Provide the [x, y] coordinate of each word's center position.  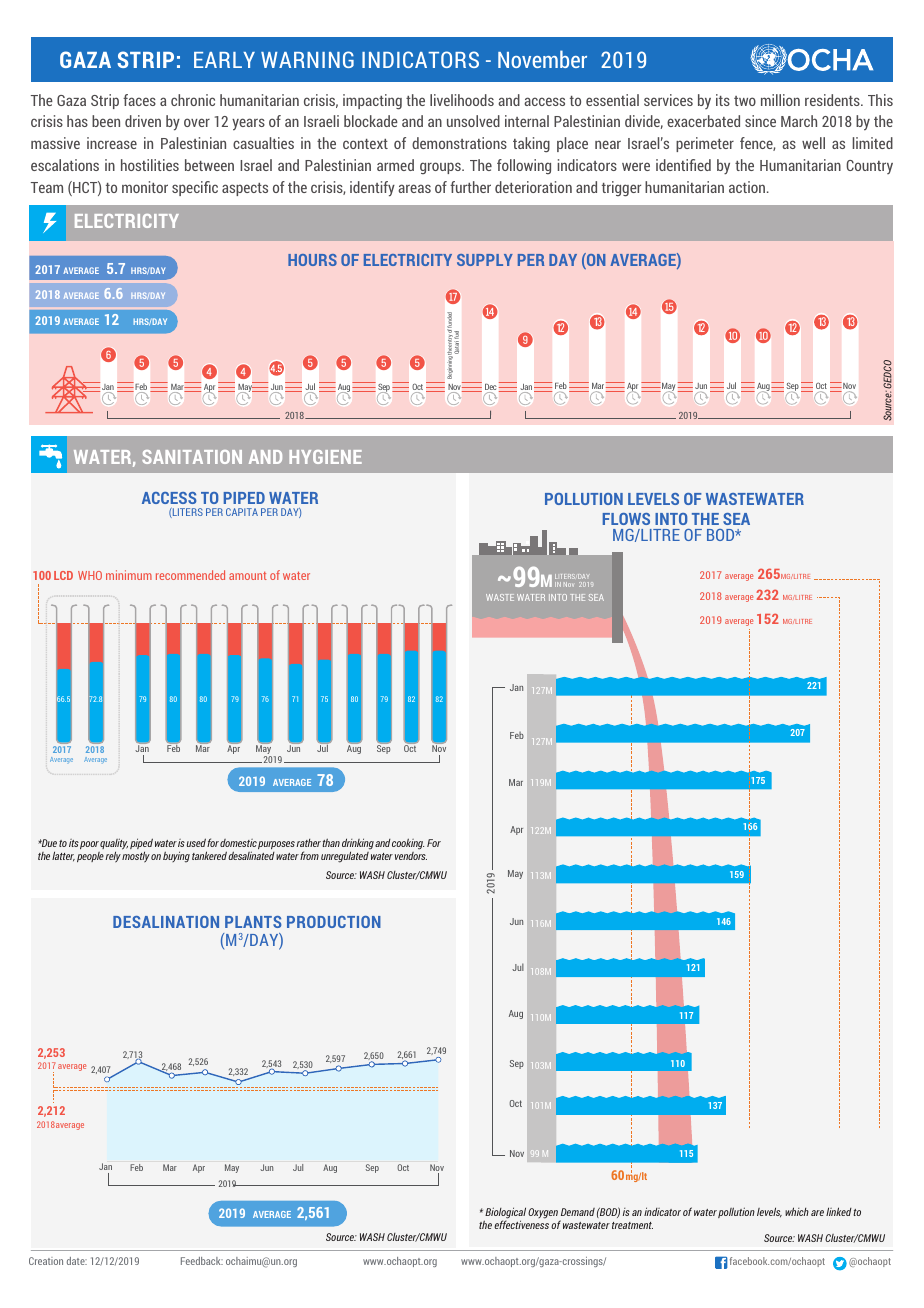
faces [139, 100]
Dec [491, 388]
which [797, 1211]
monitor [145, 187]
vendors [411, 854]
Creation [46, 1261]
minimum [129, 575]
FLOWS [626, 519]
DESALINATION [166, 922]
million [780, 100]
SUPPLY [485, 260]
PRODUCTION [334, 922]
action [748, 187]
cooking [408, 844]
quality [114, 845]
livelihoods [462, 100]
